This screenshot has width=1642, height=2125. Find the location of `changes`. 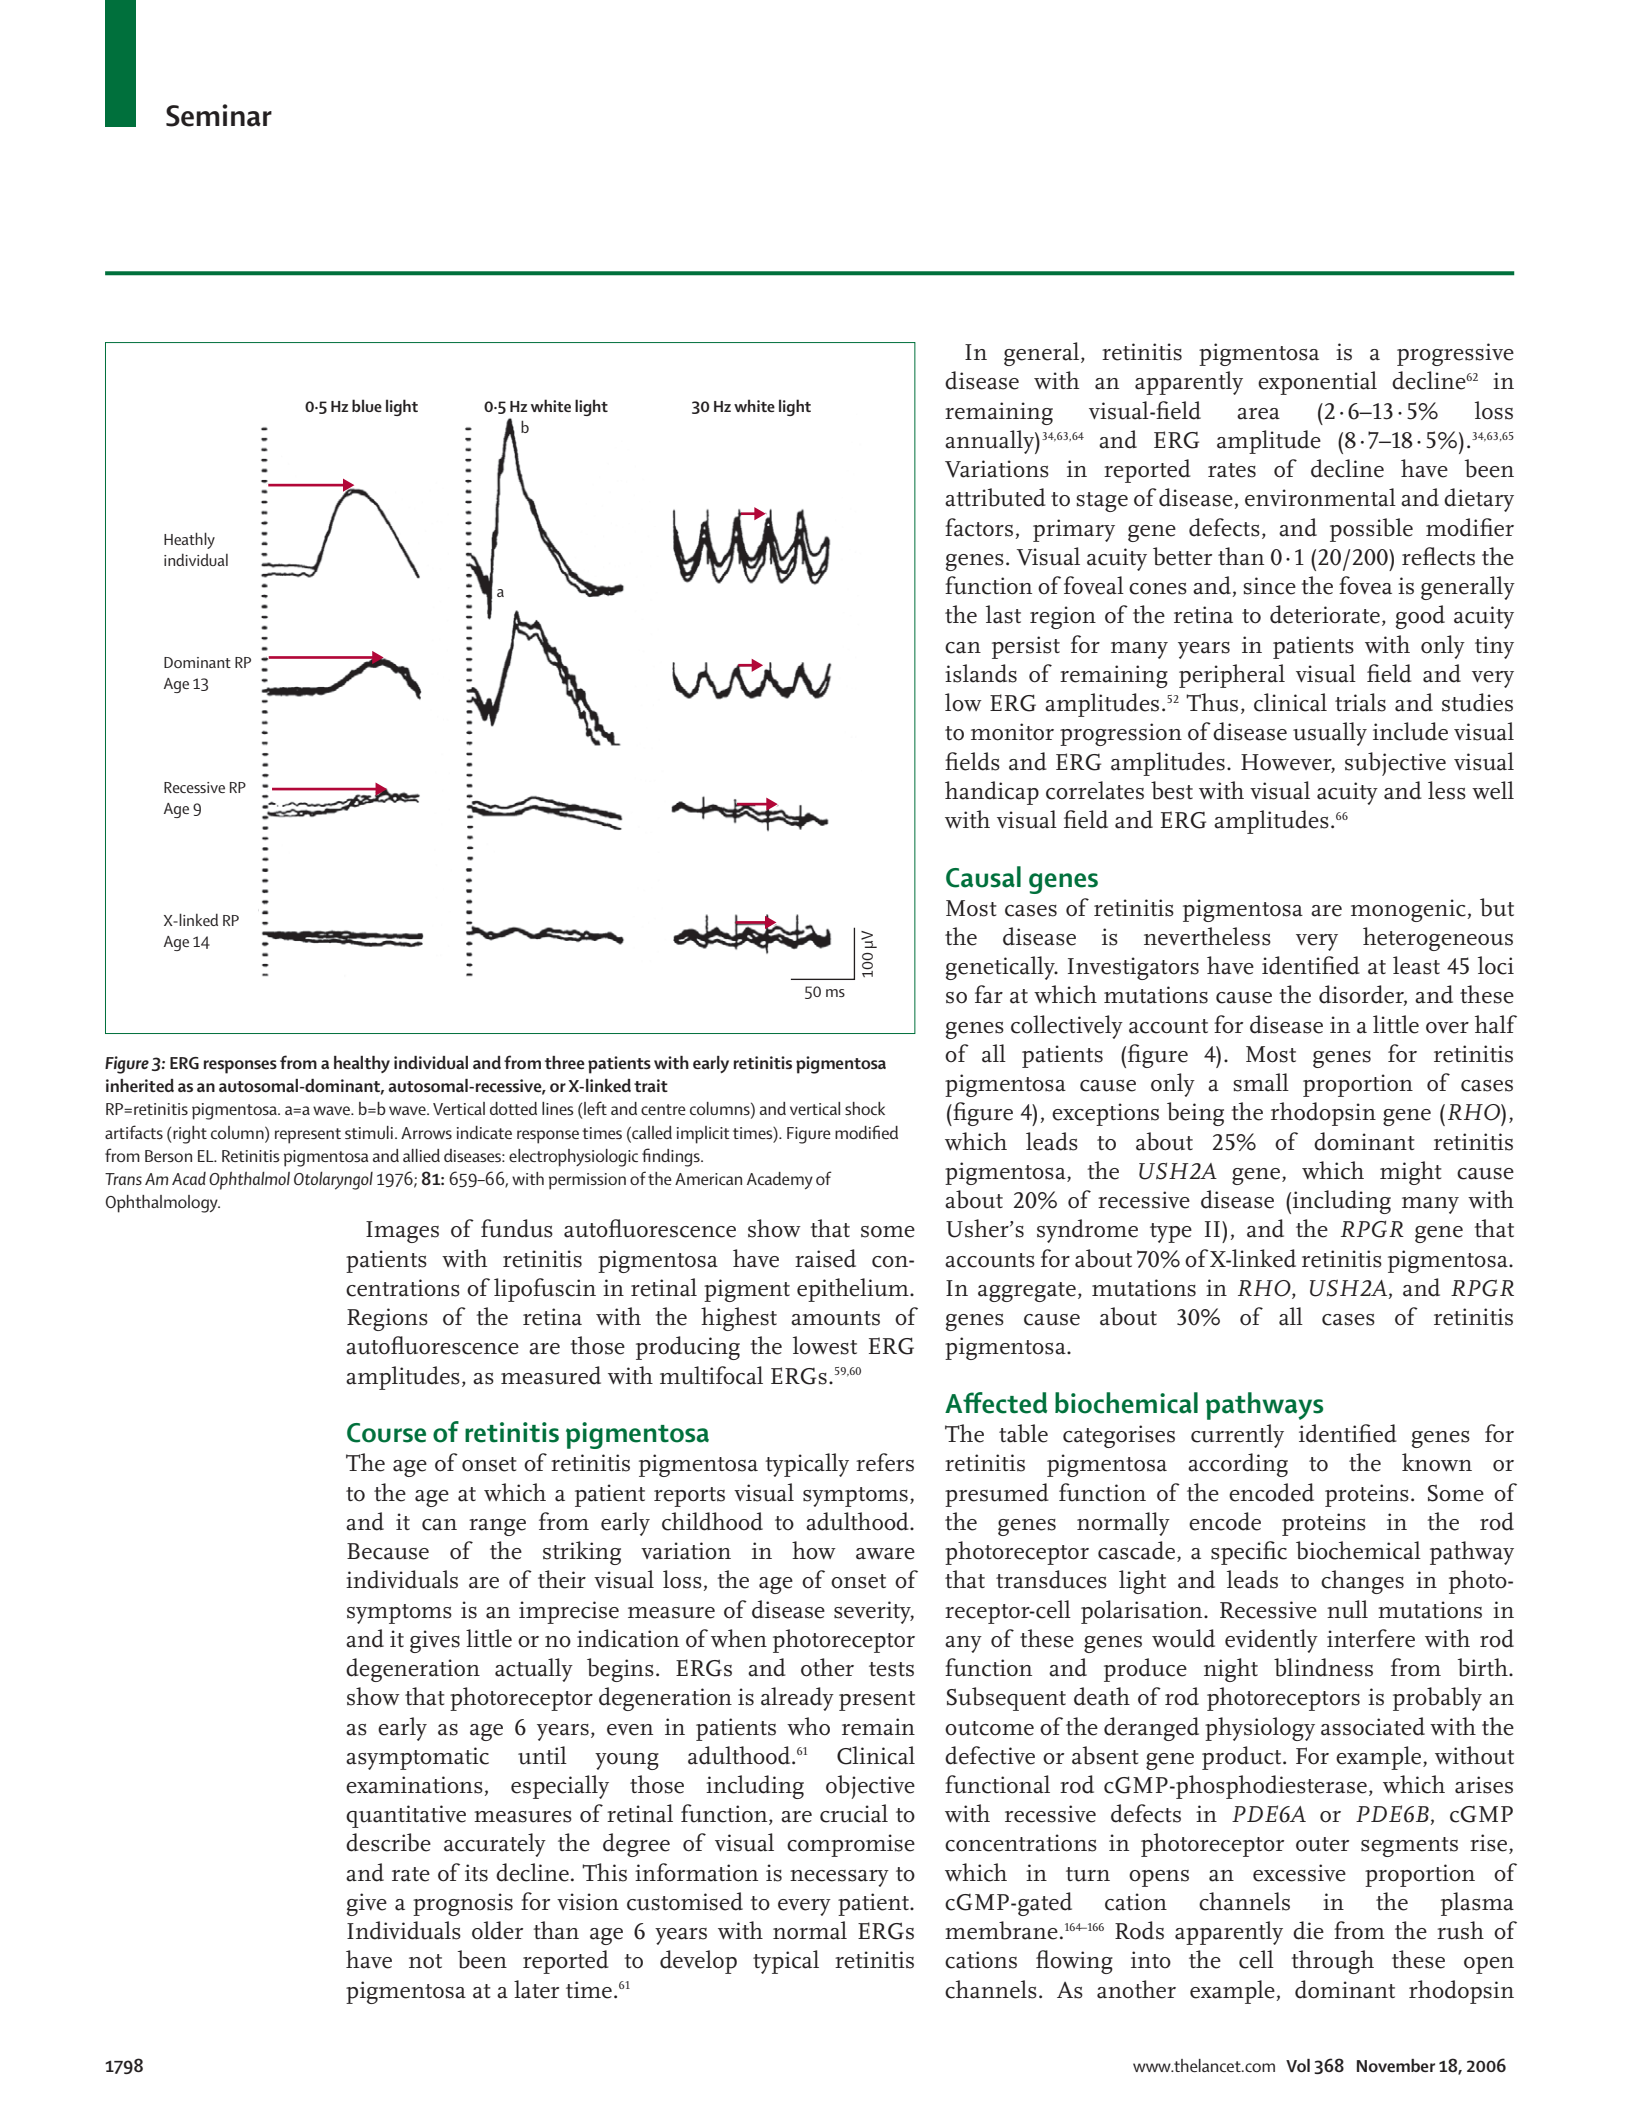

changes is located at coordinates (1362, 1582).
